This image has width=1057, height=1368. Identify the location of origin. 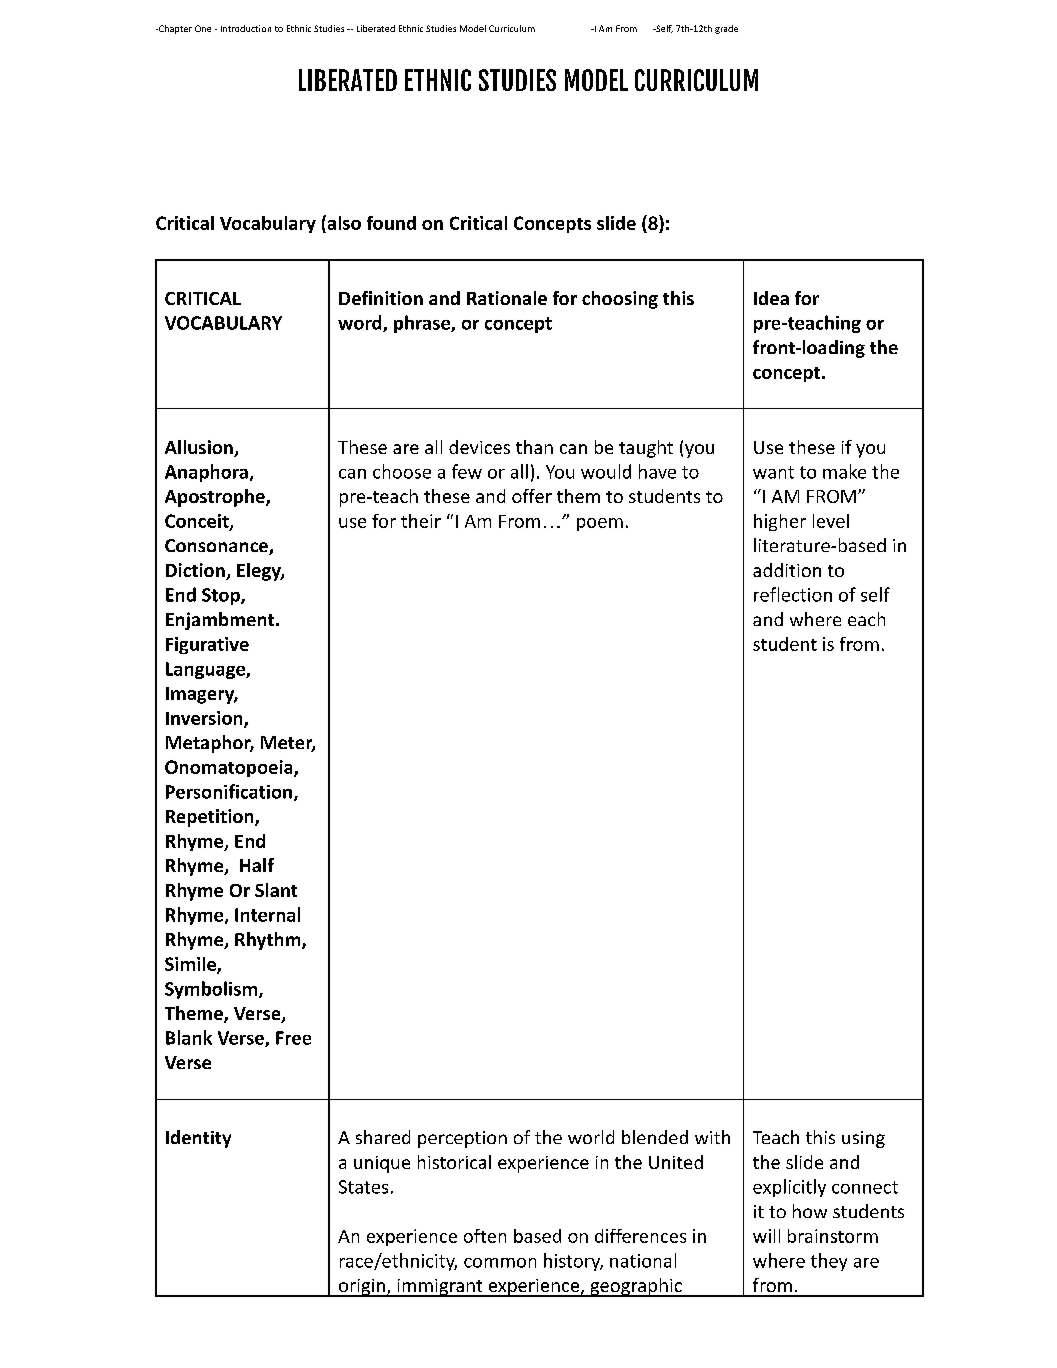
(362, 1288).
